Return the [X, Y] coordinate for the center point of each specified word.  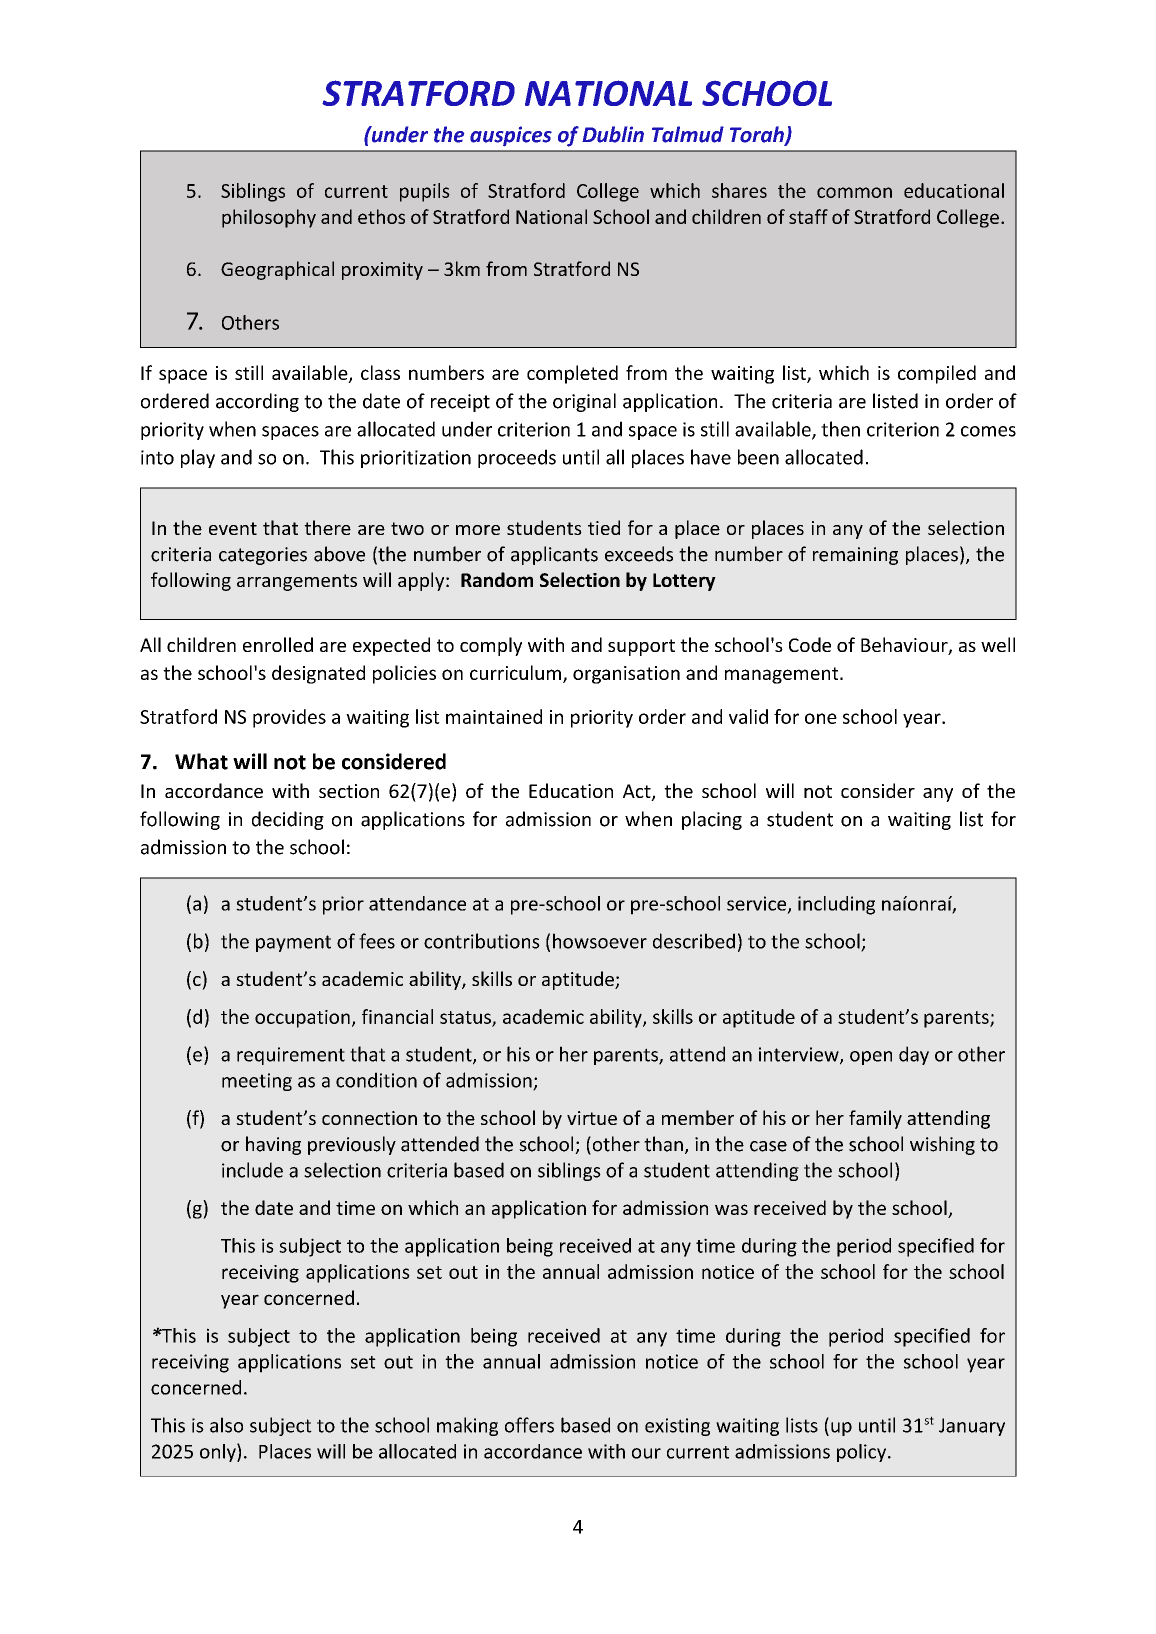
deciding [288, 820]
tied [604, 527]
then [840, 429]
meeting [257, 1082]
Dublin [613, 134]
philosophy [269, 218]
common [854, 192]
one [821, 718]
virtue [592, 1118]
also [226, 1425]
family [875, 1119]
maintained [494, 716]
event [233, 528]
